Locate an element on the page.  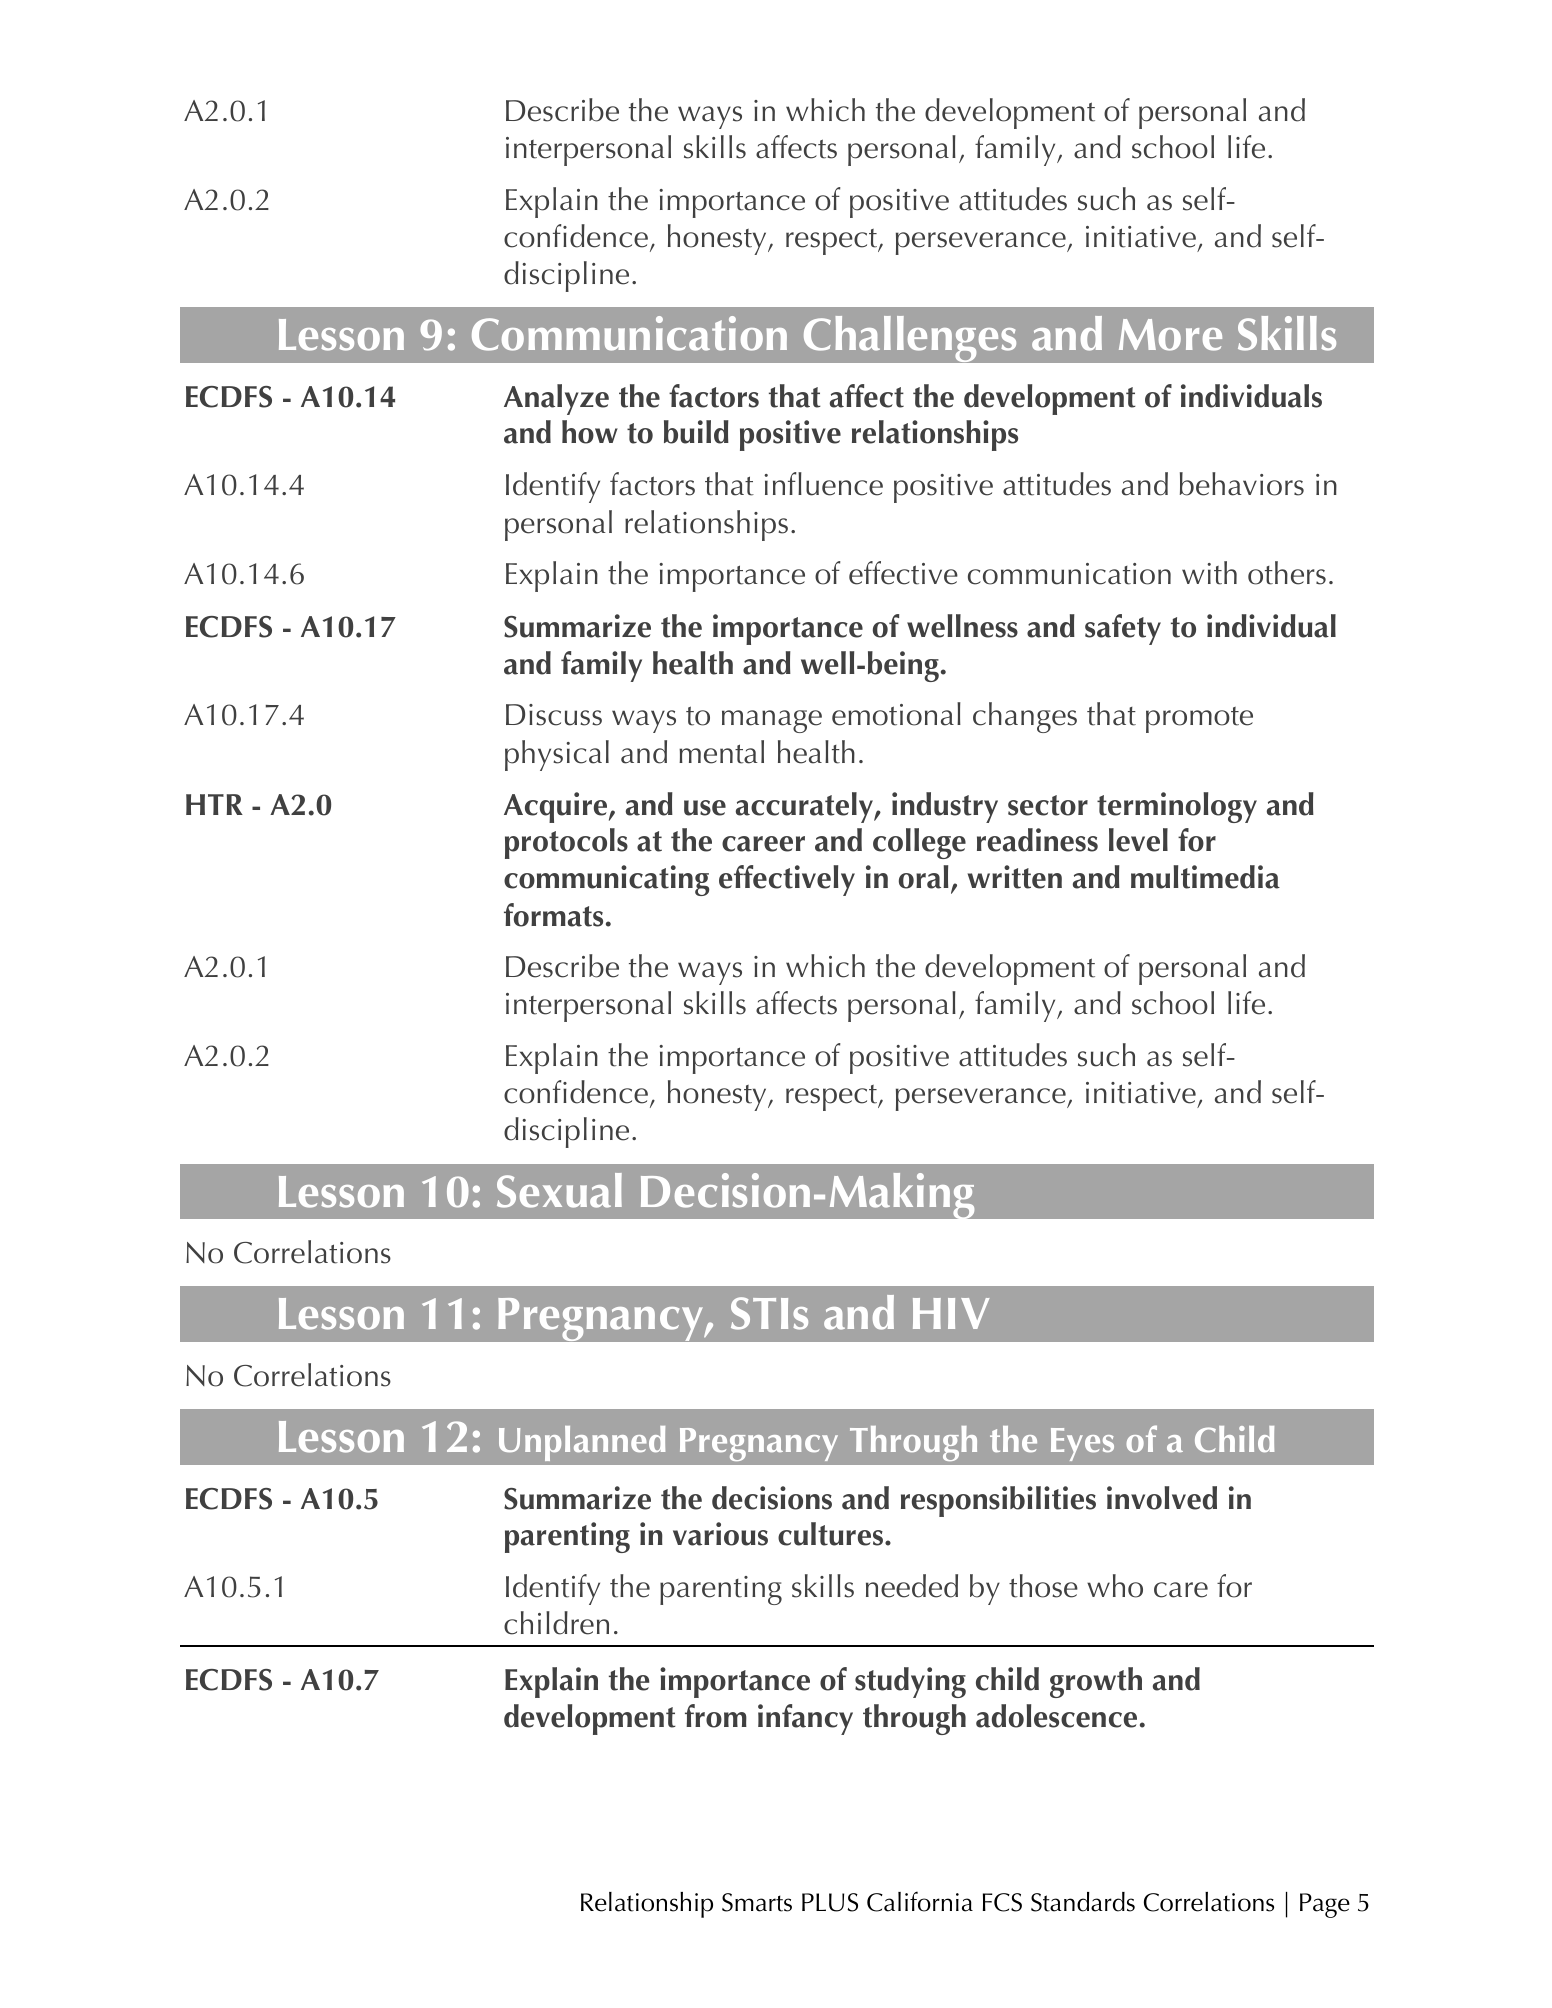
build is located at coordinates (696, 432).
